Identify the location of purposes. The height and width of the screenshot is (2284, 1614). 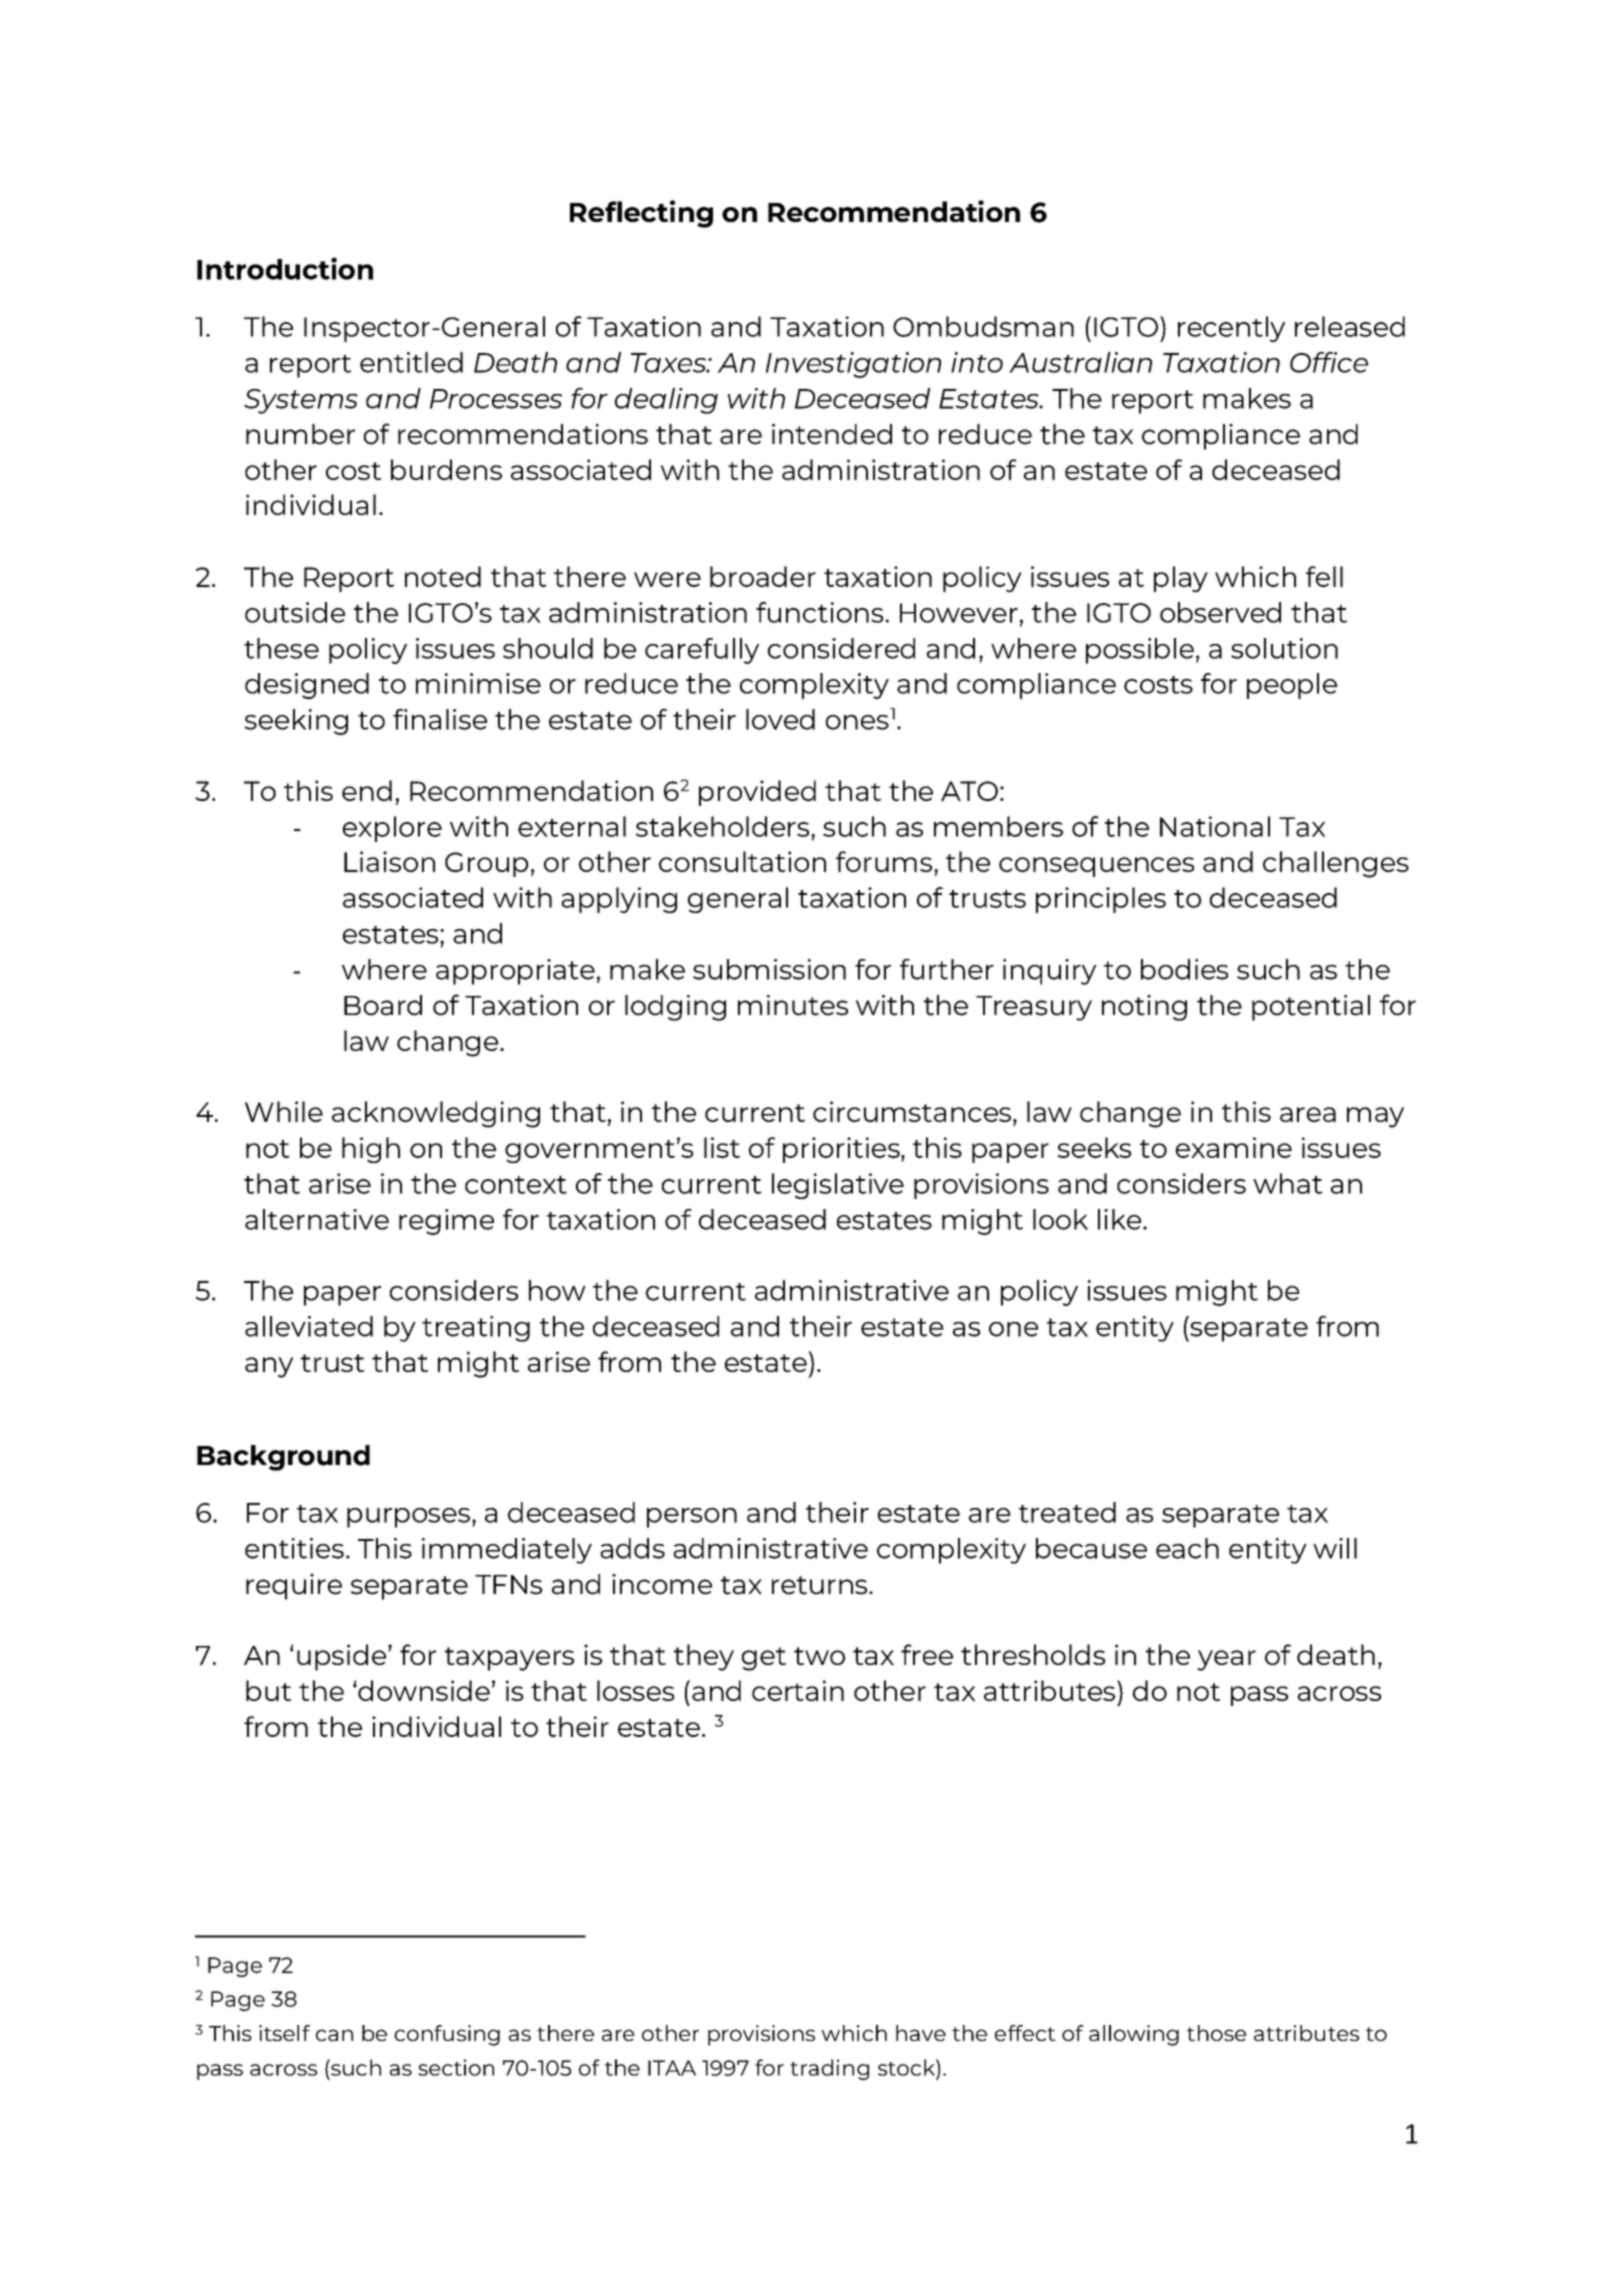
(408, 1518).
